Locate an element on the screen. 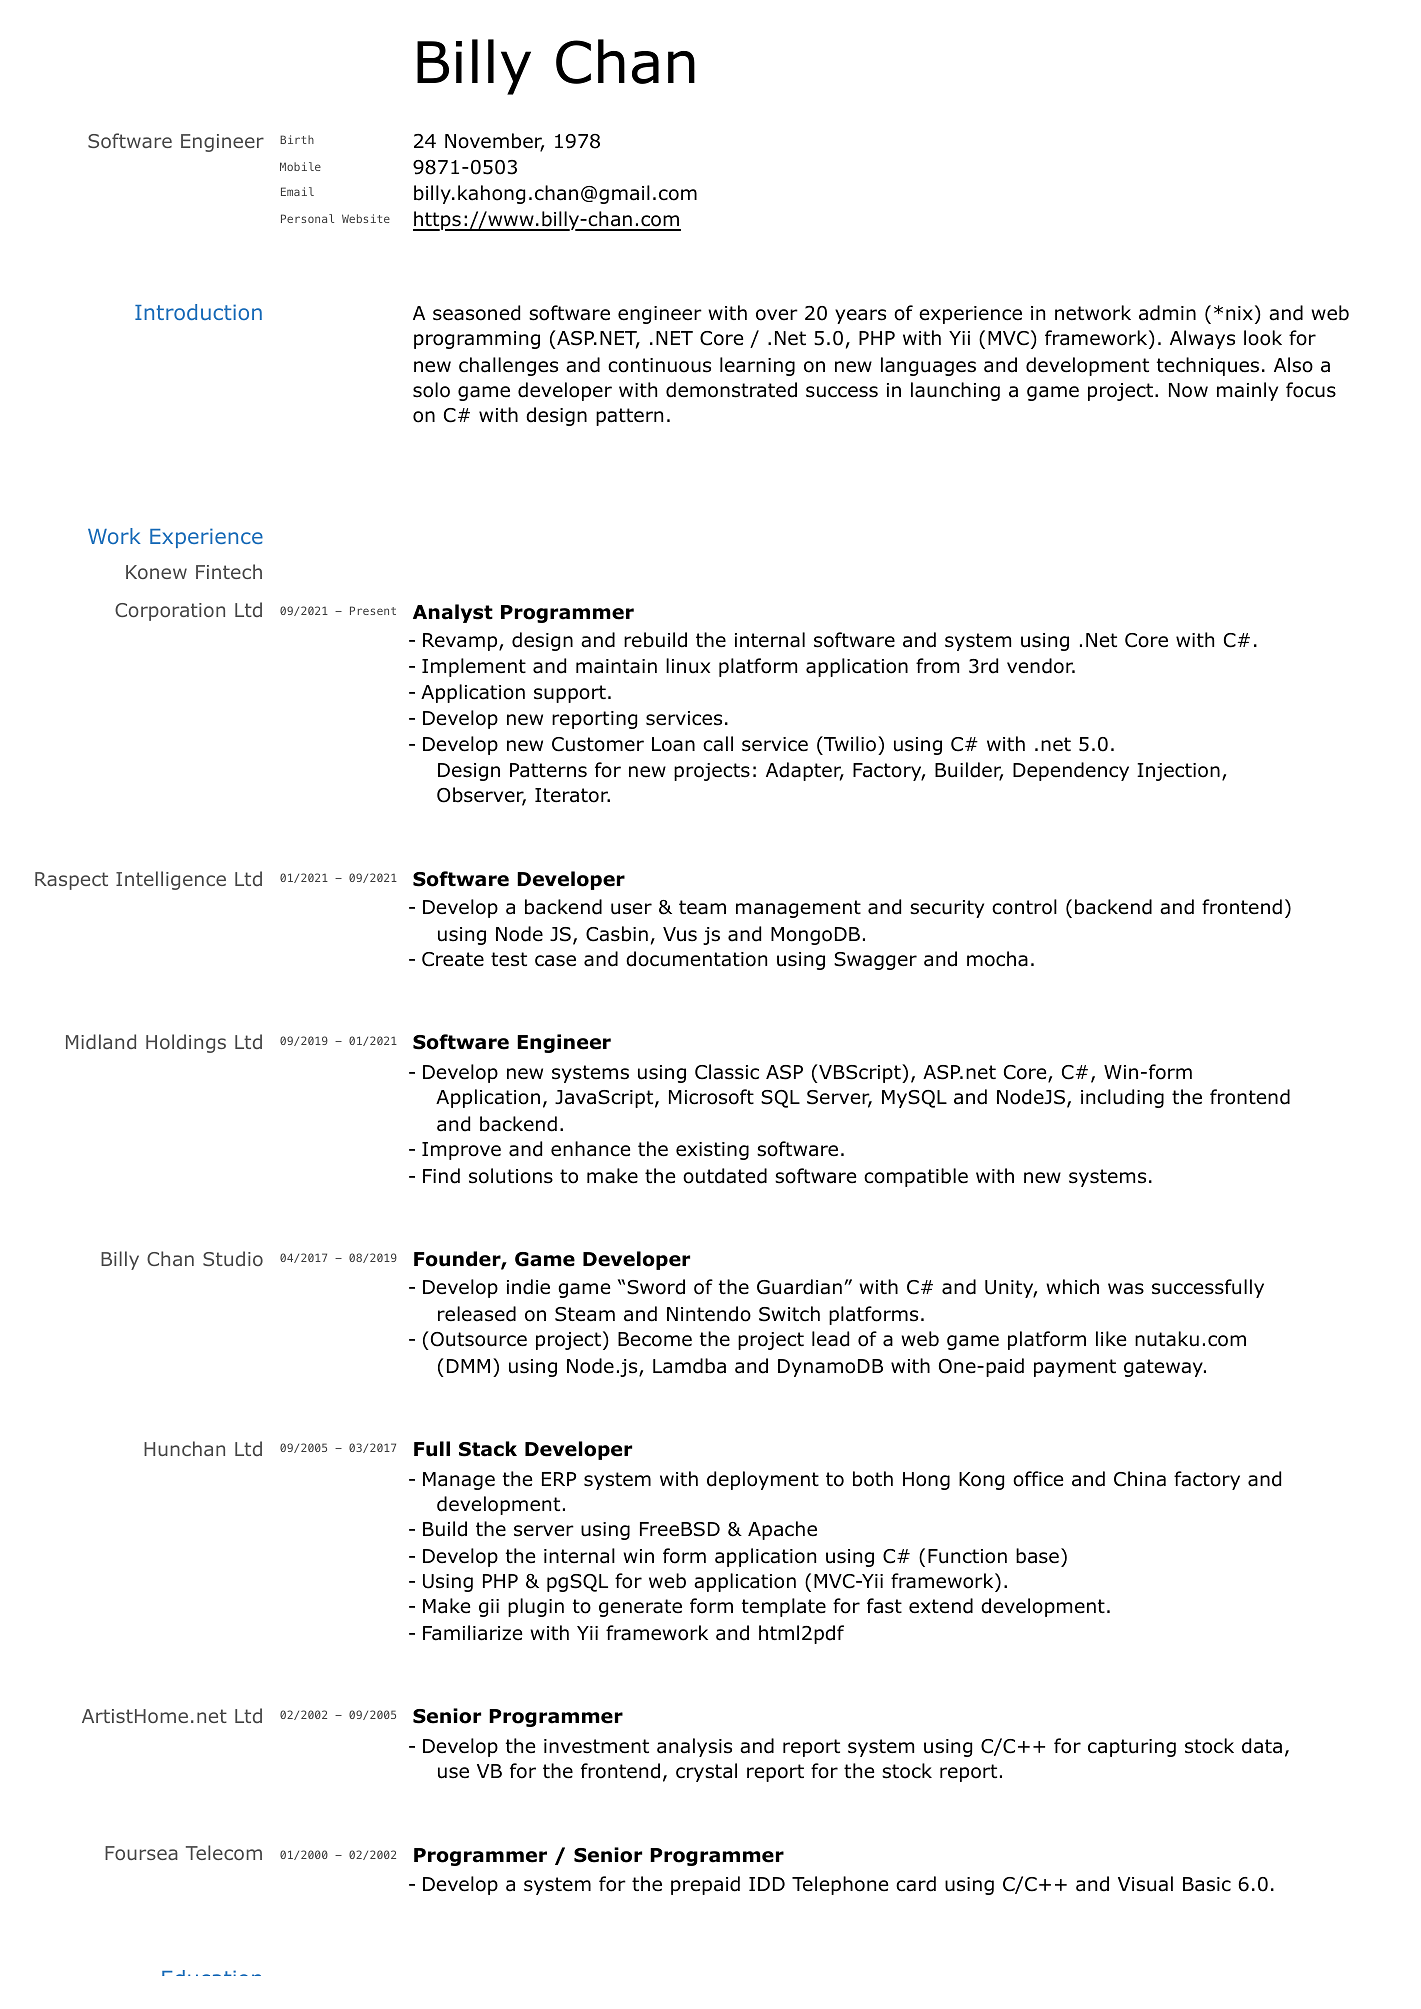  including is located at coordinates (1122, 1098).
